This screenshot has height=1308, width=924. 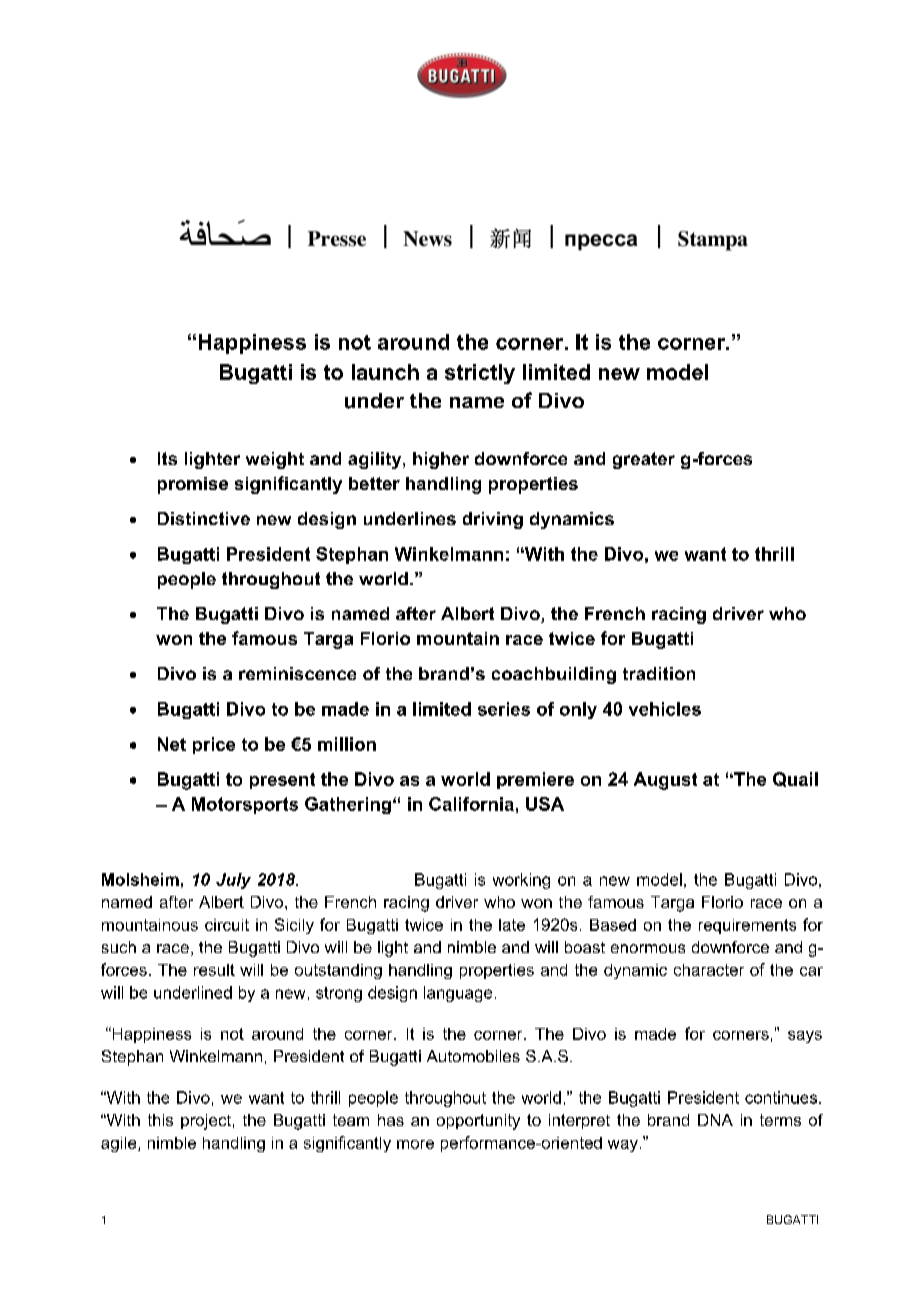 I want to click on strictly, so click(x=480, y=374).
